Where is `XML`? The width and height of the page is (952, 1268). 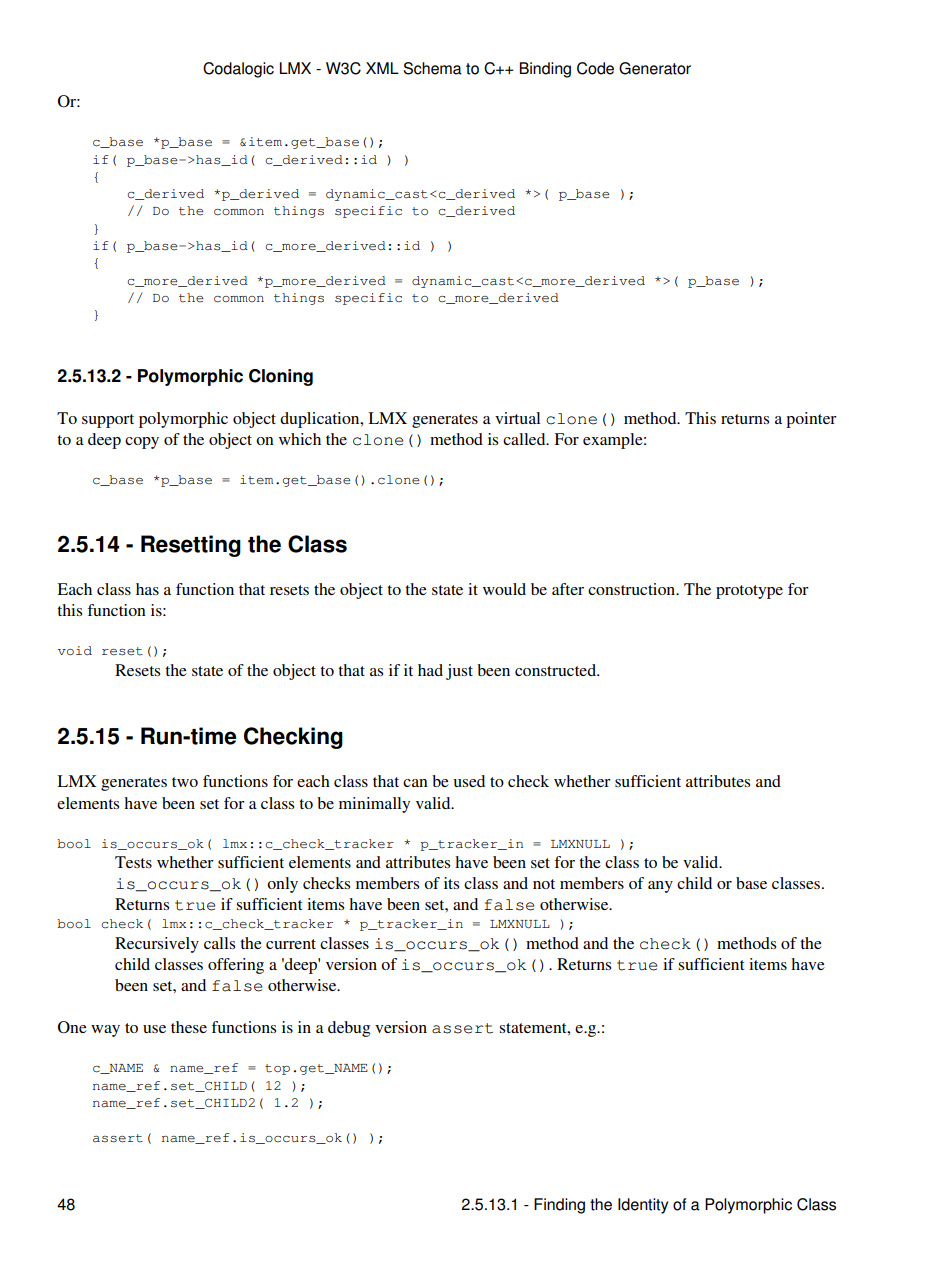 XML is located at coordinates (382, 68).
